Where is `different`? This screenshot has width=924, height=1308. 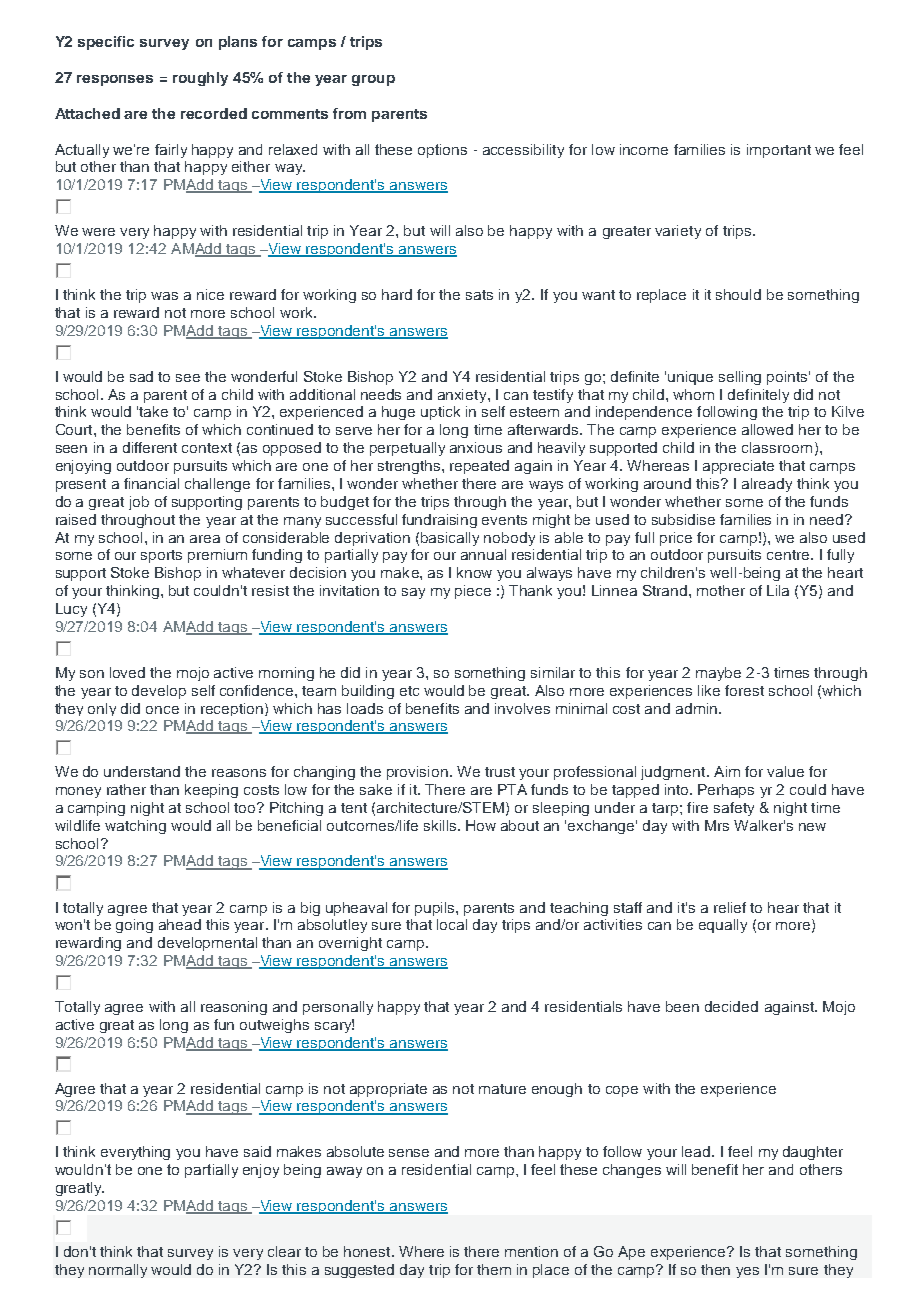 different is located at coordinates (150, 447).
